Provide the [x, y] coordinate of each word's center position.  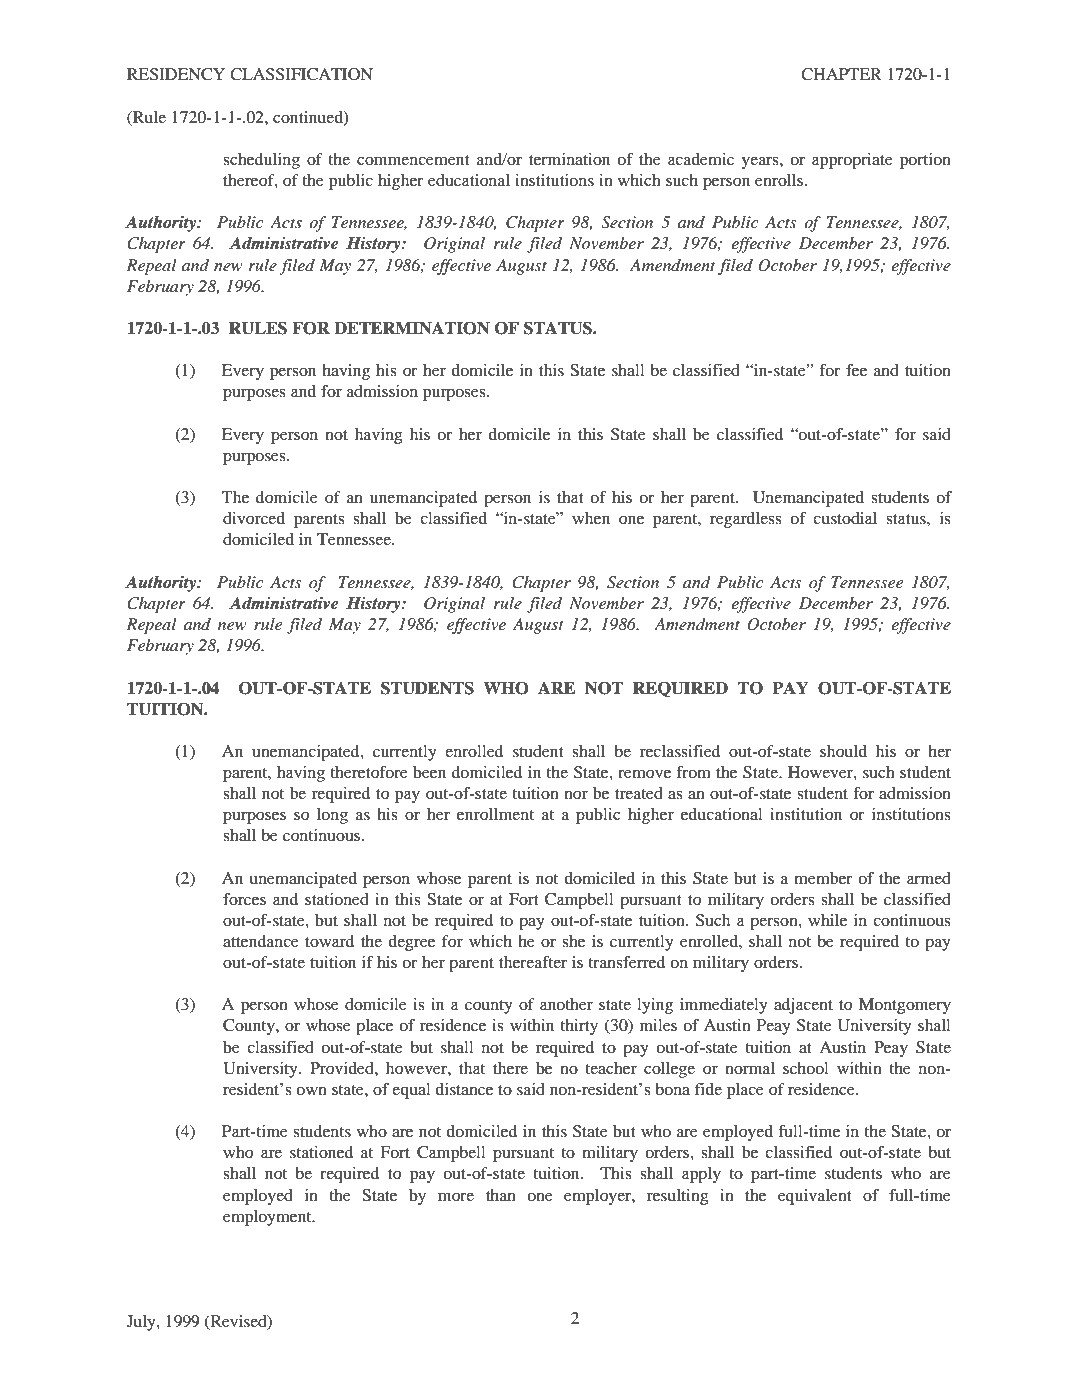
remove [644, 774]
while [827, 920]
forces [244, 899]
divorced [254, 518]
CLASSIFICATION [301, 74]
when [591, 518]
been [429, 772]
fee [856, 370]
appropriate [852, 161]
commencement [413, 160]
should [843, 751]
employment [268, 1218]
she [573, 941]
